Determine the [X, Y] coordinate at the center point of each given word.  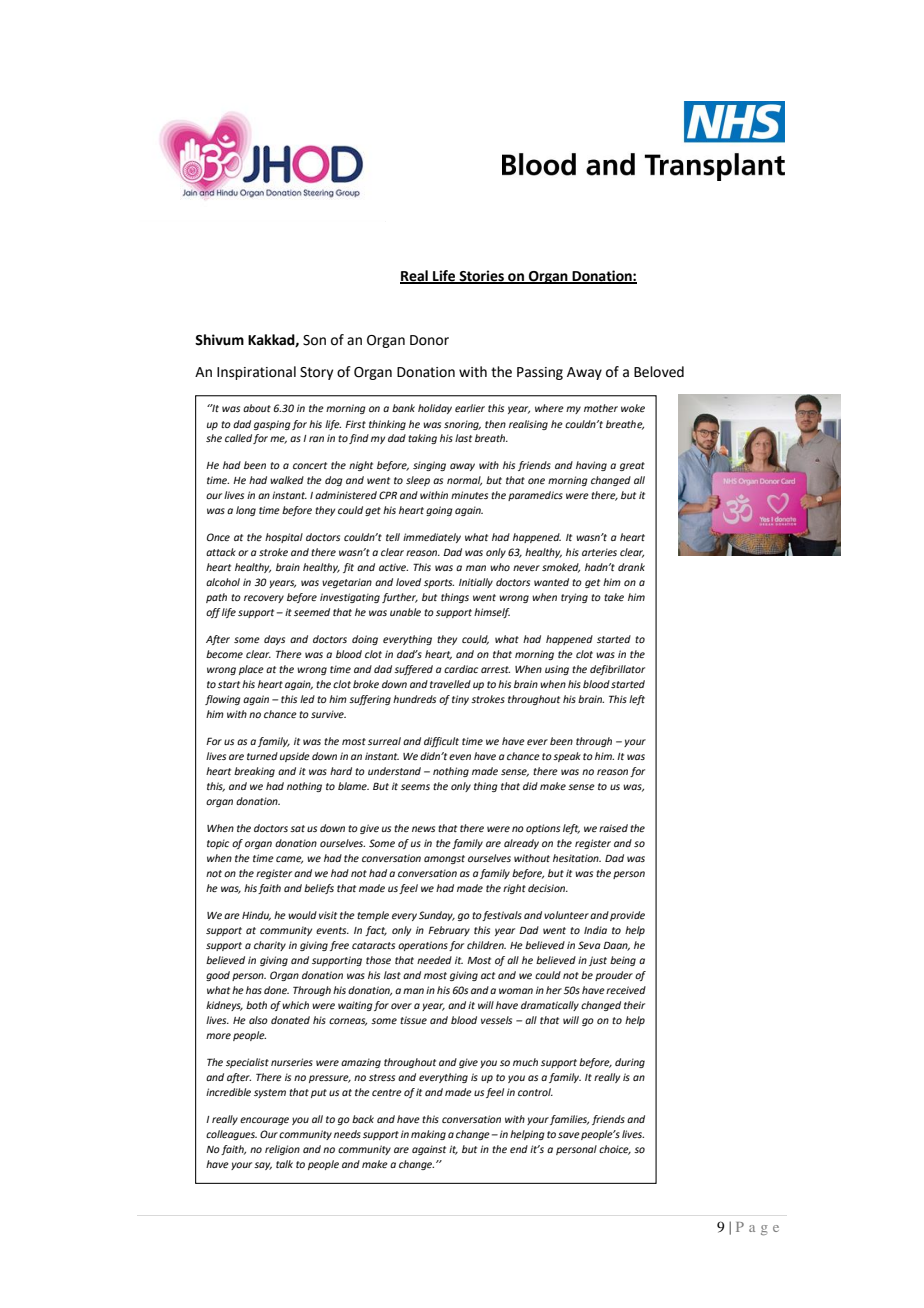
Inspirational [256, 373]
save [569, 1135]
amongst [444, 859]
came [289, 860]
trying [574, 598]
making [428, 1135]
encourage [264, 1121]
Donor [429, 340]
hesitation [577, 858]
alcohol [223, 582]
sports [439, 583]
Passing [540, 373]
